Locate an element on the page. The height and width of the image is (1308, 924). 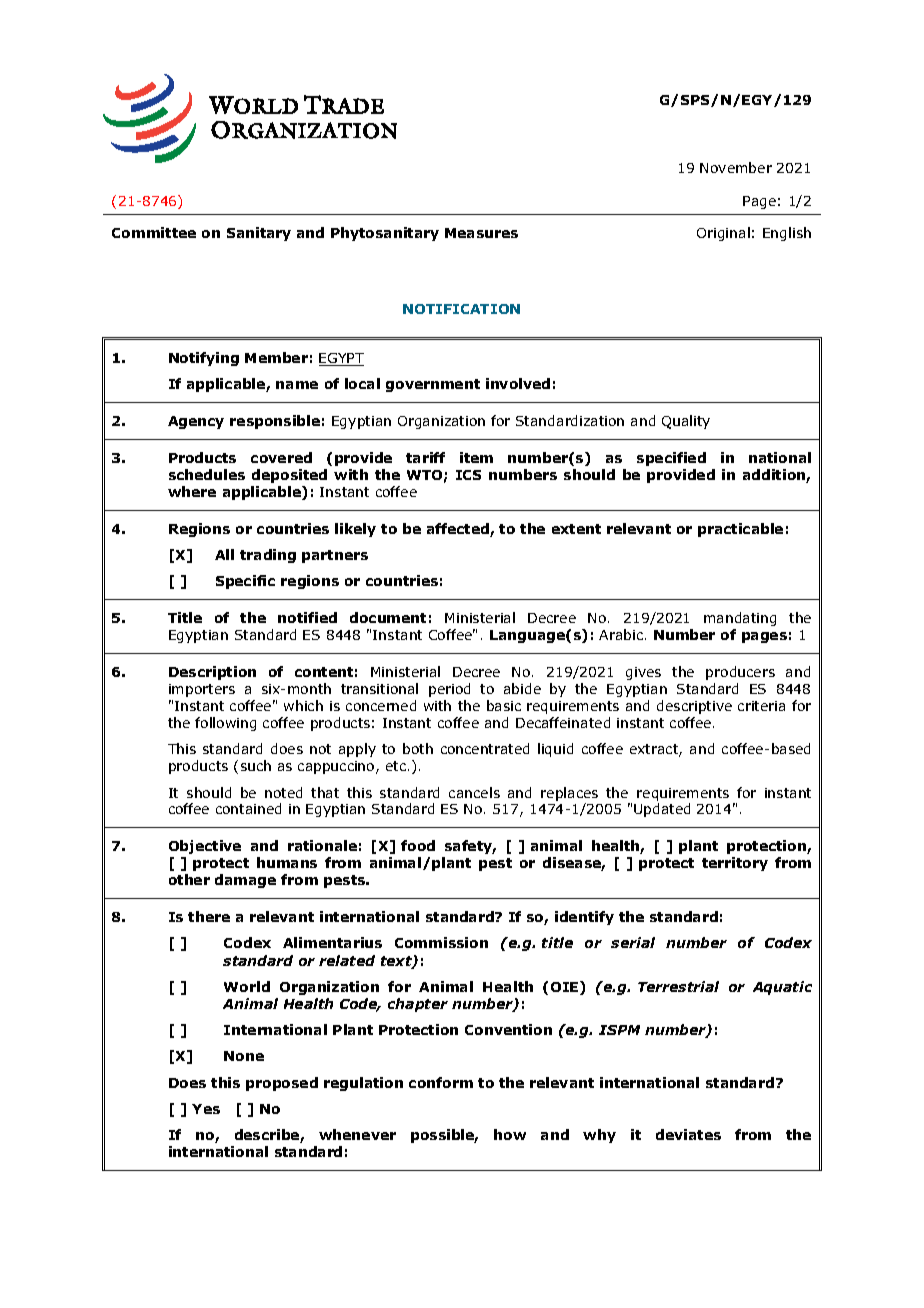
November is located at coordinates (736, 167).
